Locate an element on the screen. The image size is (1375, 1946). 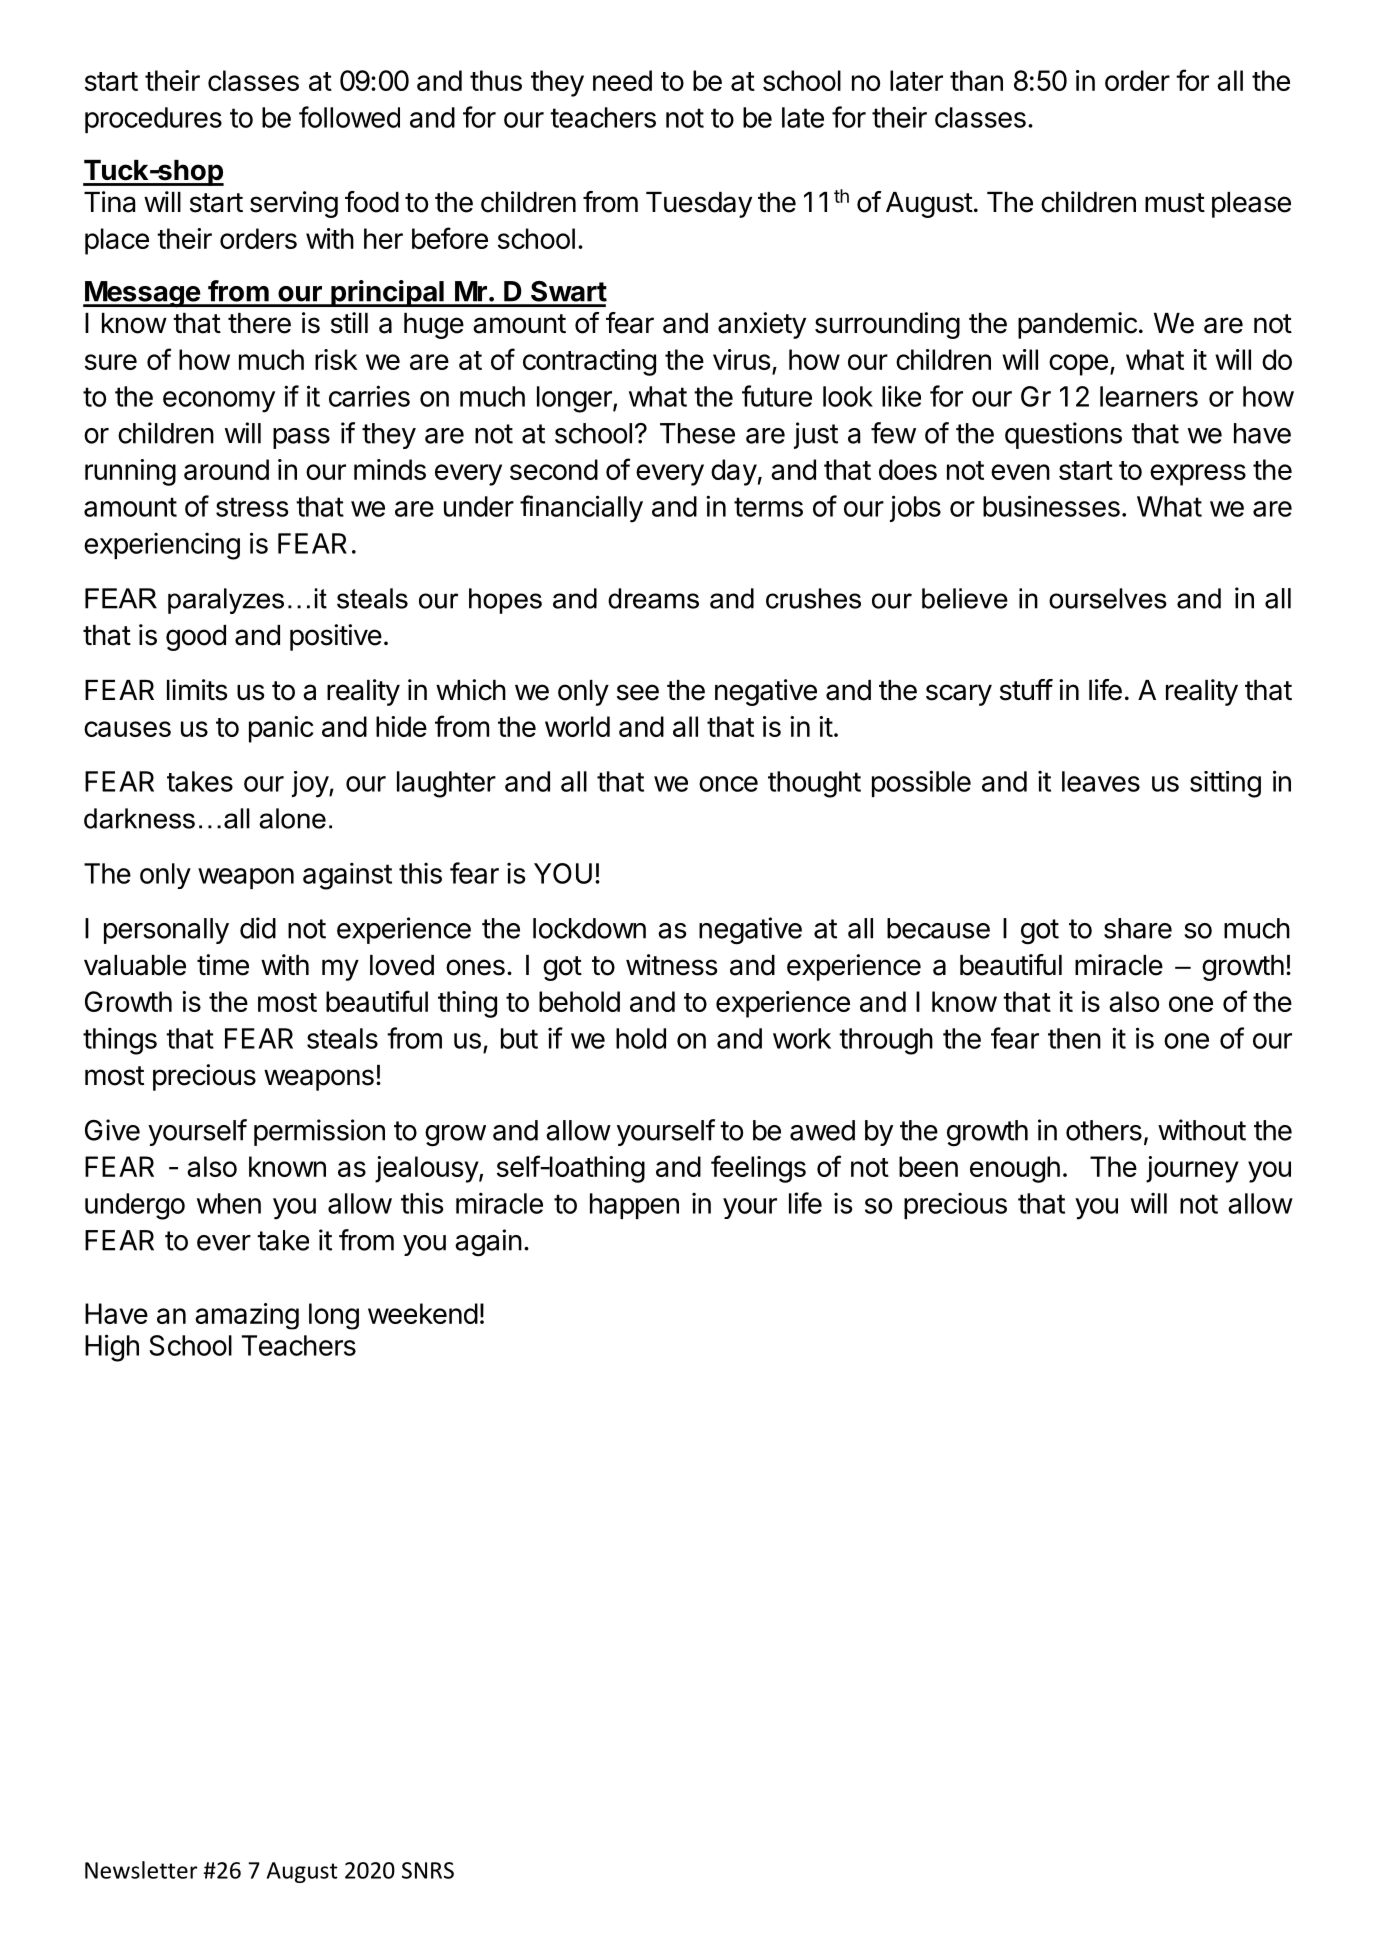
witness is located at coordinates (672, 965).
